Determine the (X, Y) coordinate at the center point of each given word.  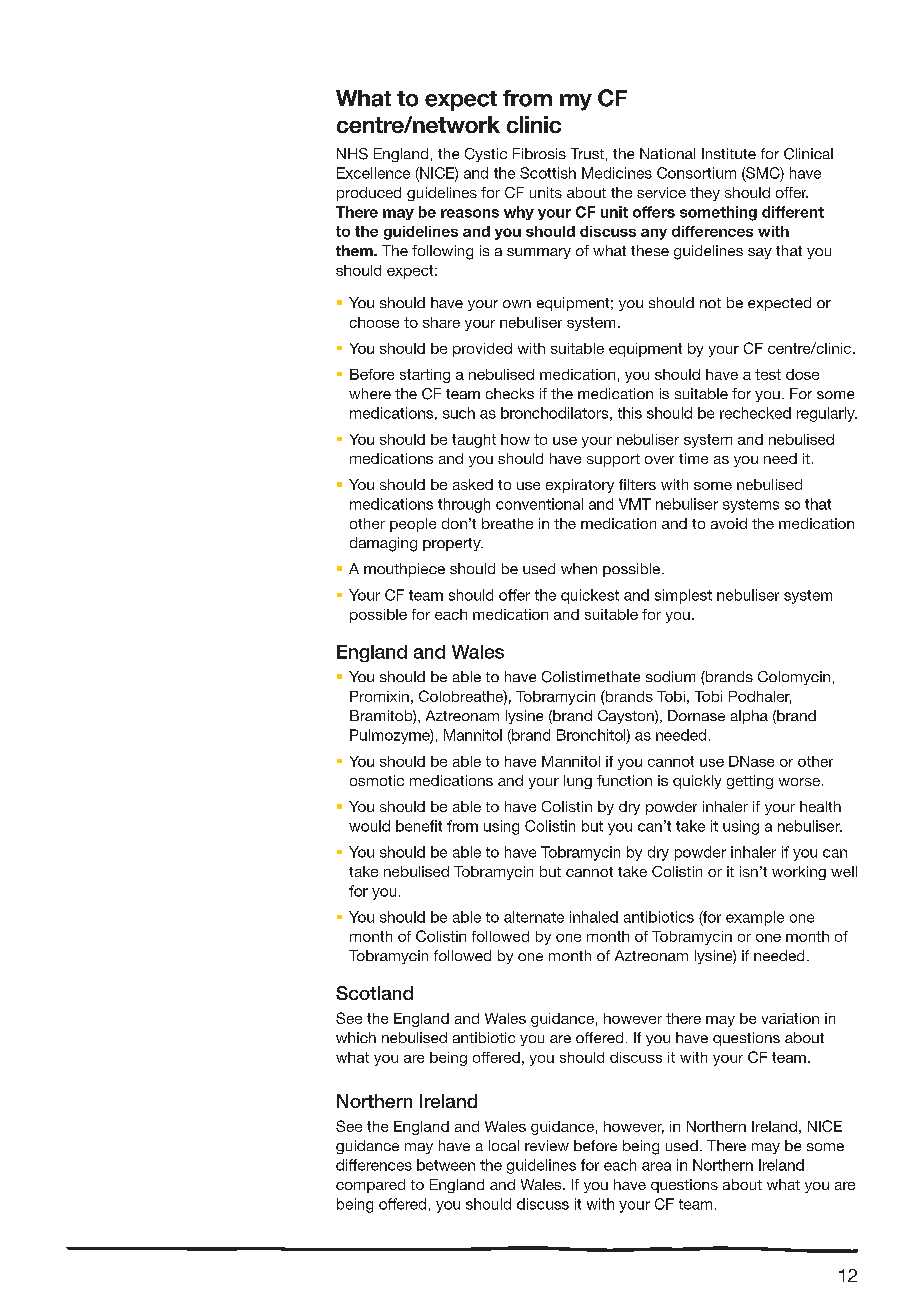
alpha (749, 717)
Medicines (617, 173)
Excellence (373, 173)
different (793, 212)
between (446, 1165)
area (656, 1166)
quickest (590, 596)
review (547, 1145)
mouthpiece (404, 570)
